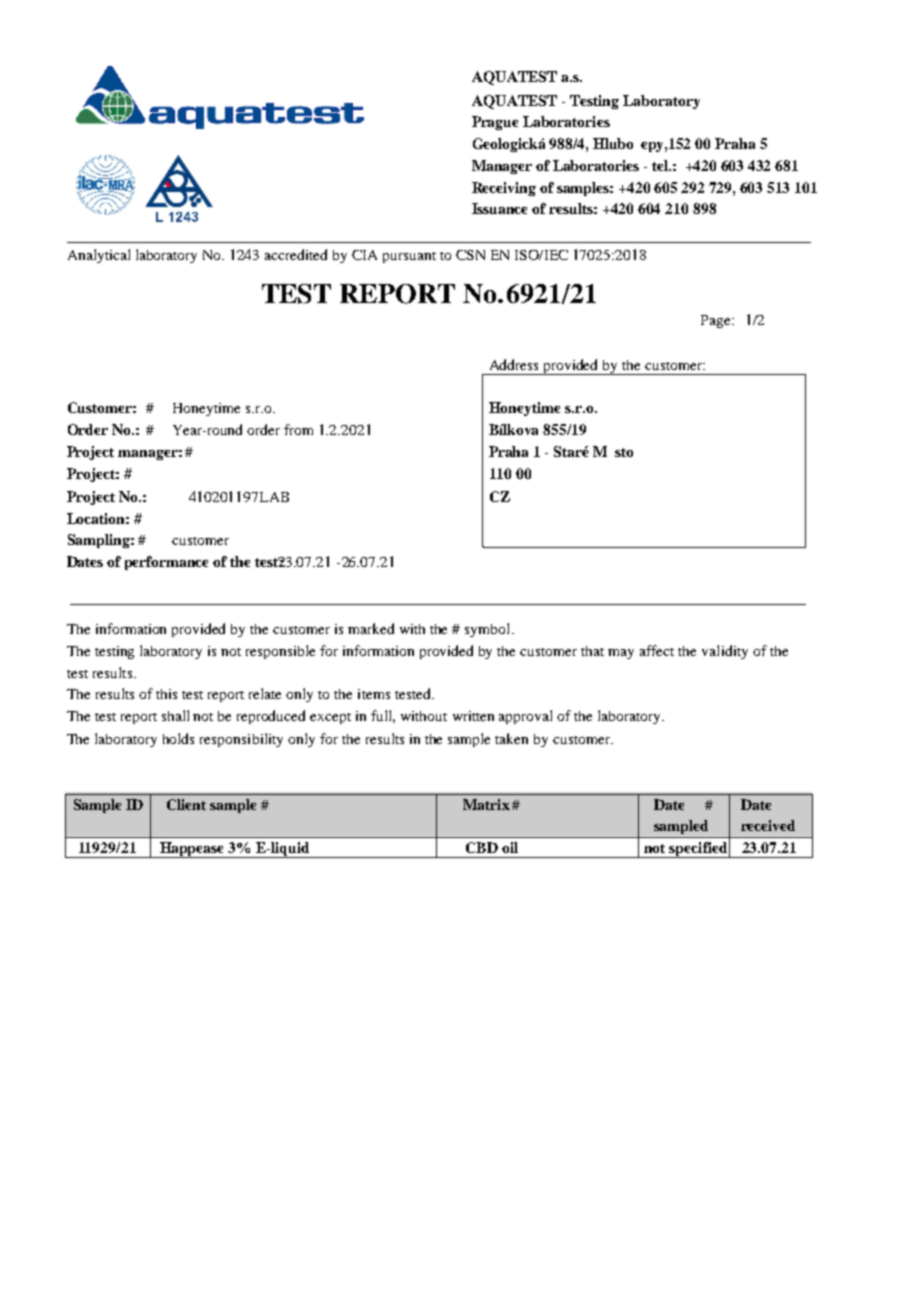 This image has height=1307, width=924. I want to click on Address, so click(514, 364).
